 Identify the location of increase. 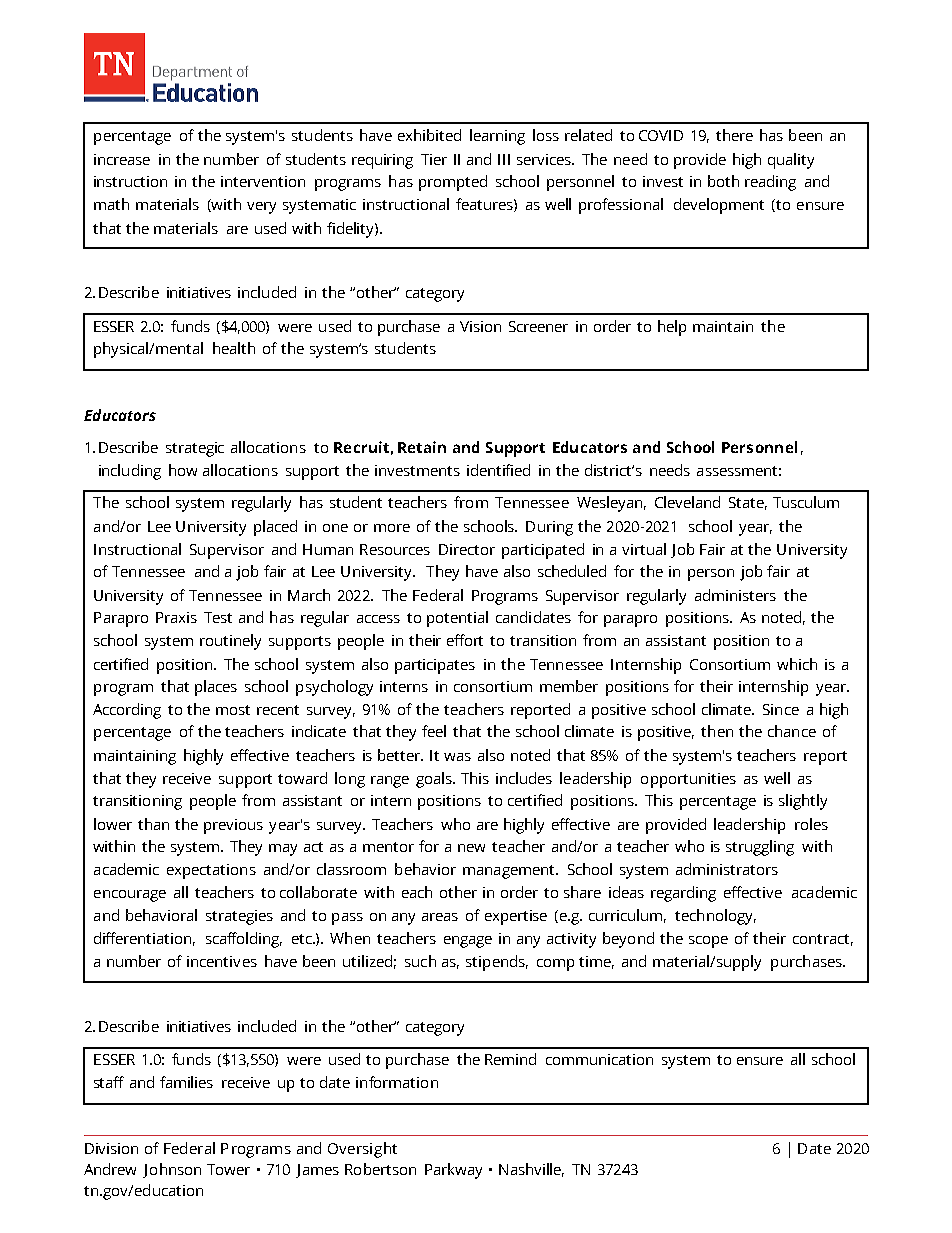
(122, 159).
